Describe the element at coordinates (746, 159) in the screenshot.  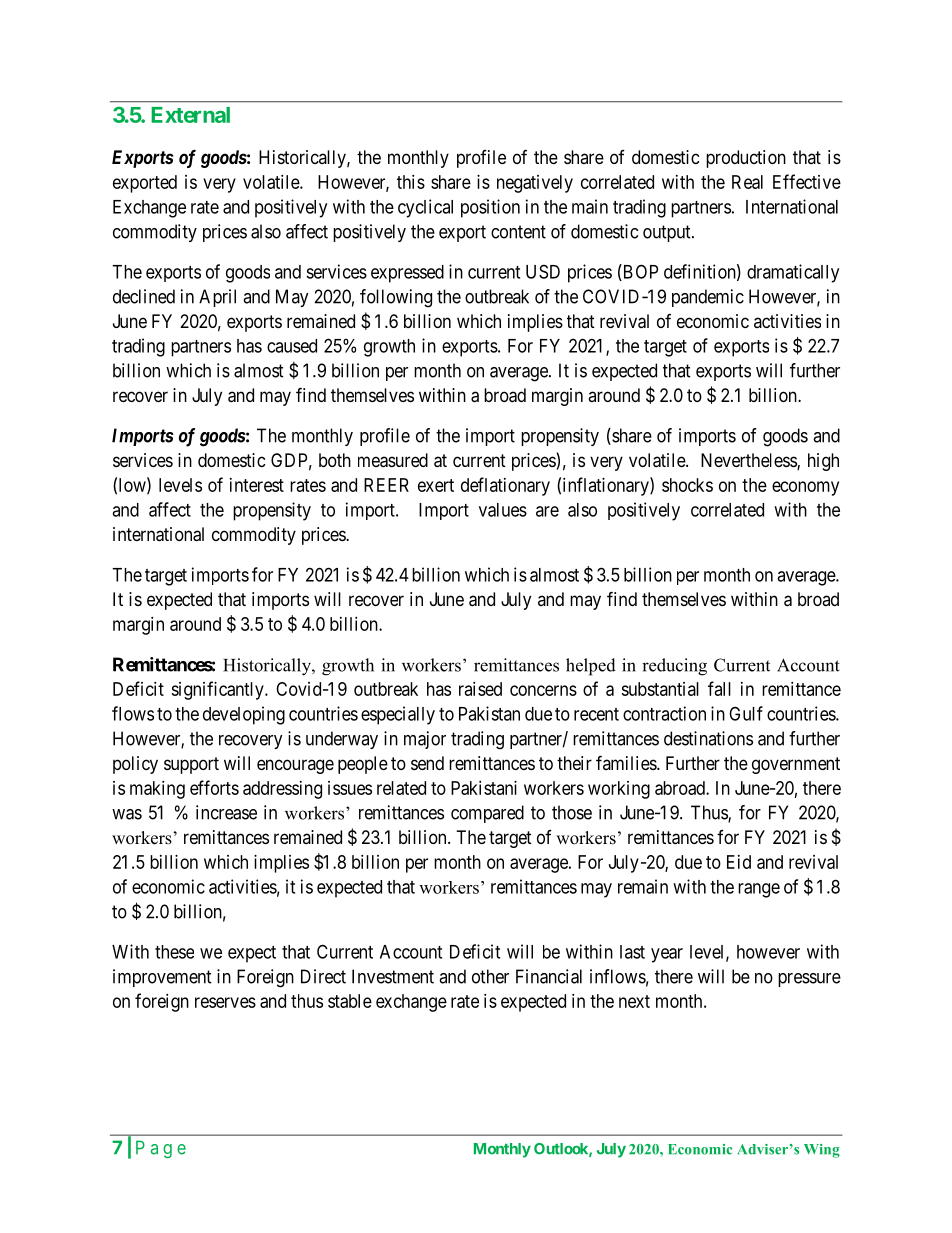
I see `production` at that location.
